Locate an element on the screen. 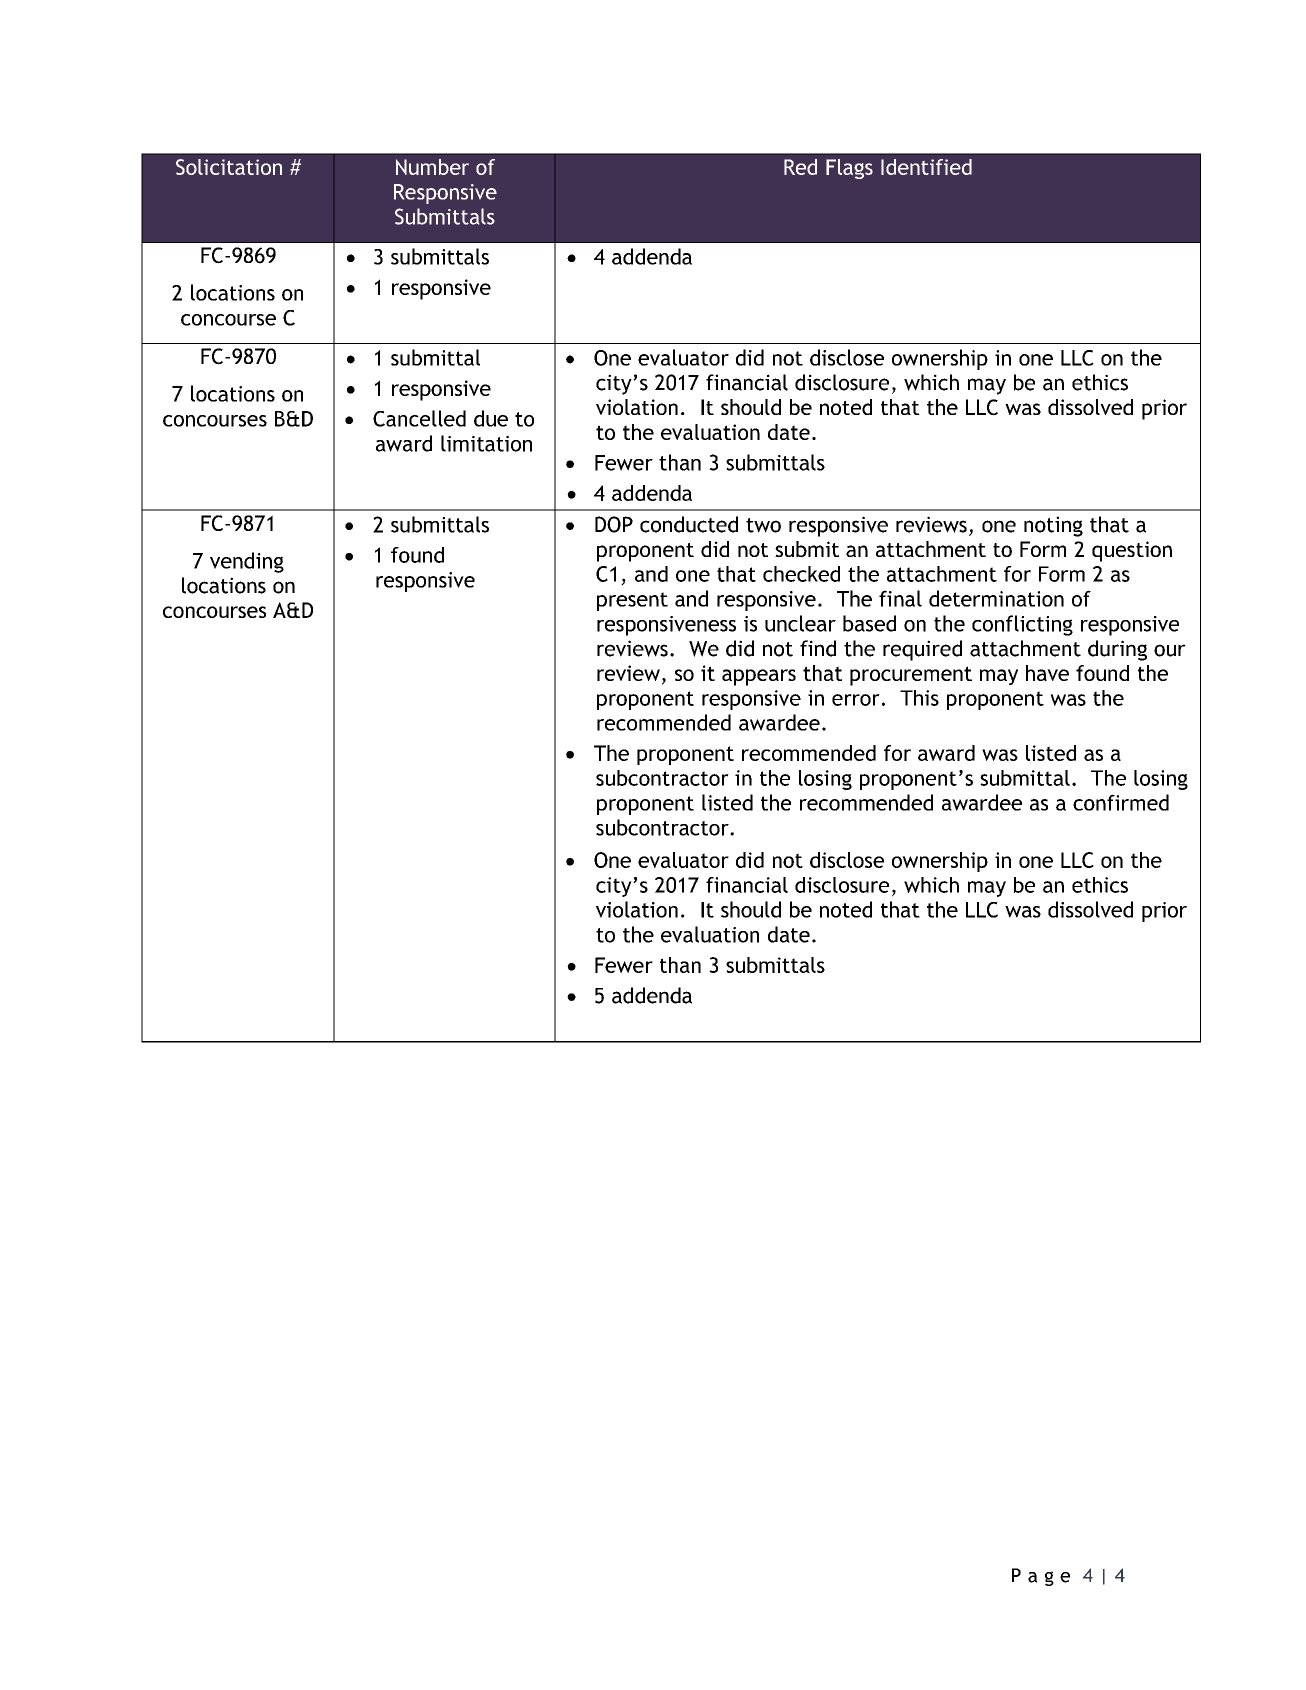 This screenshot has width=1306, height=1690. Flags is located at coordinates (849, 169).
